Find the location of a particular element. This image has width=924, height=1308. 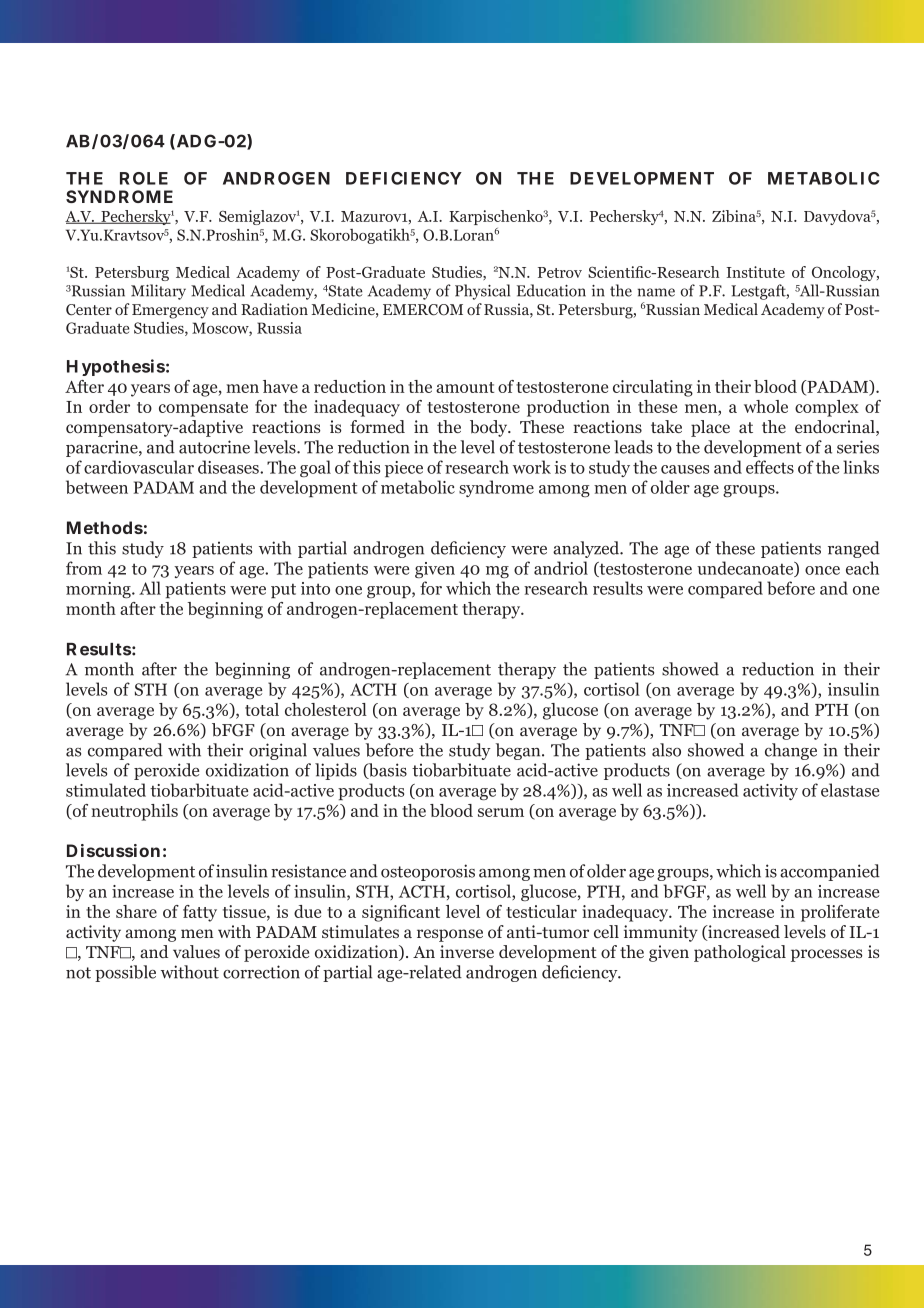

possible is located at coordinates (125, 973).
